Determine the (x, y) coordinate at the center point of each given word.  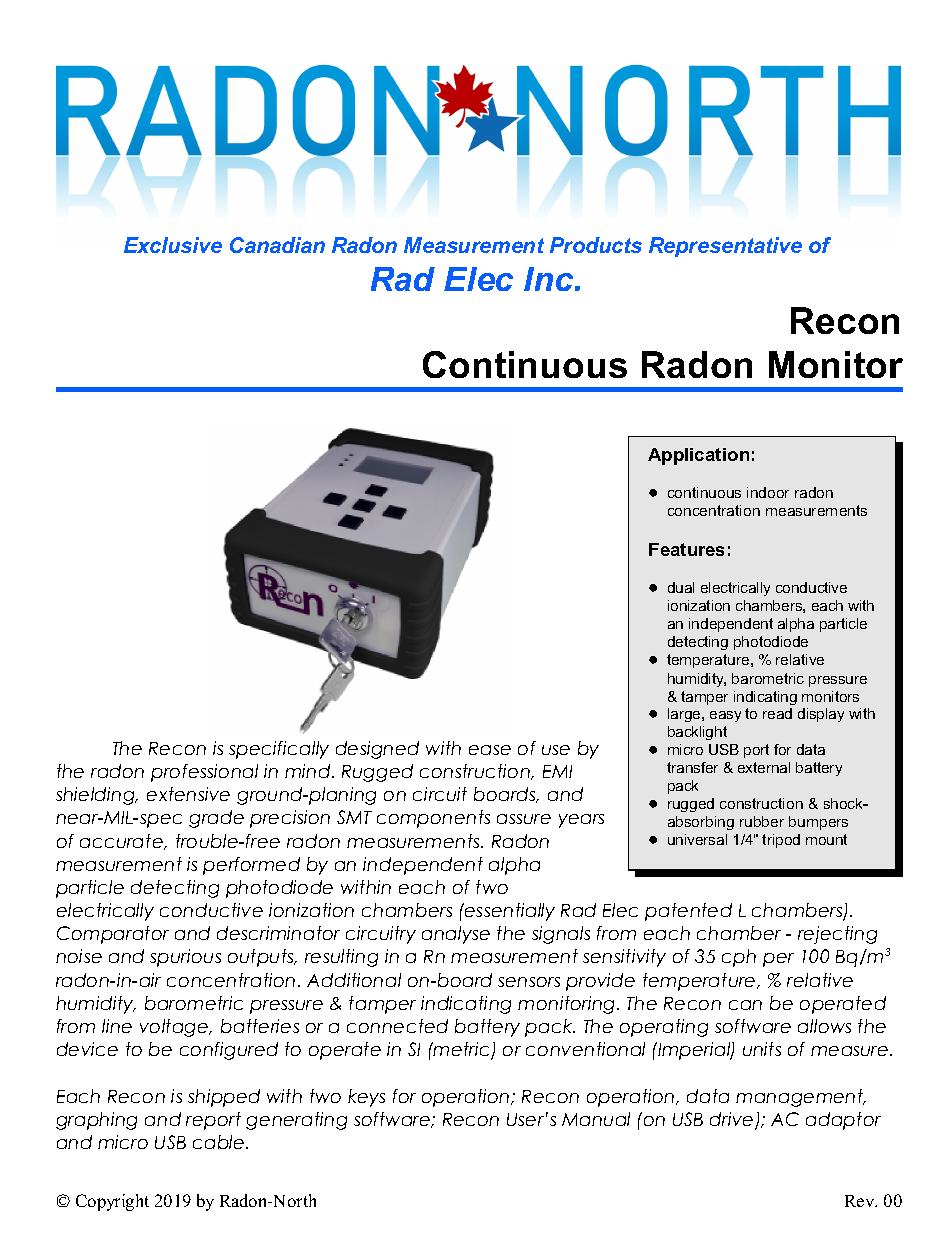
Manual (596, 1119)
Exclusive (173, 245)
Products (596, 245)
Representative (725, 247)
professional (204, 773)
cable (220, 1142)
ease (490, 750)
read (777, 713)
